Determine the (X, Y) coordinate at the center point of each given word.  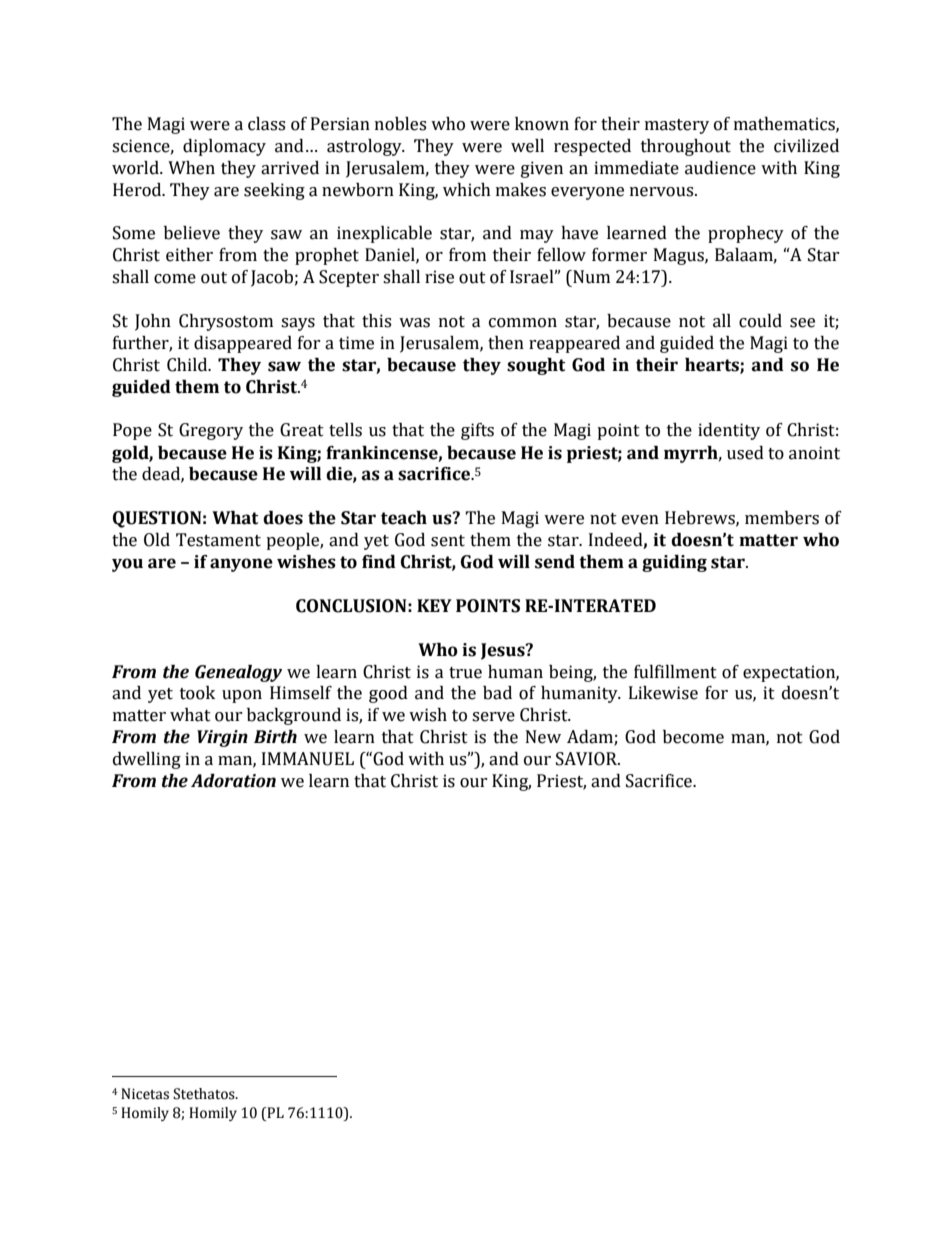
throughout (686, 147)
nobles (400, 124)
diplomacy (224, 147)
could (760, 321)
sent (448, 541)
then (506, 343)
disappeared (243, 344)
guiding (674, 563)
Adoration (233, 781)
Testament (218, 540)
